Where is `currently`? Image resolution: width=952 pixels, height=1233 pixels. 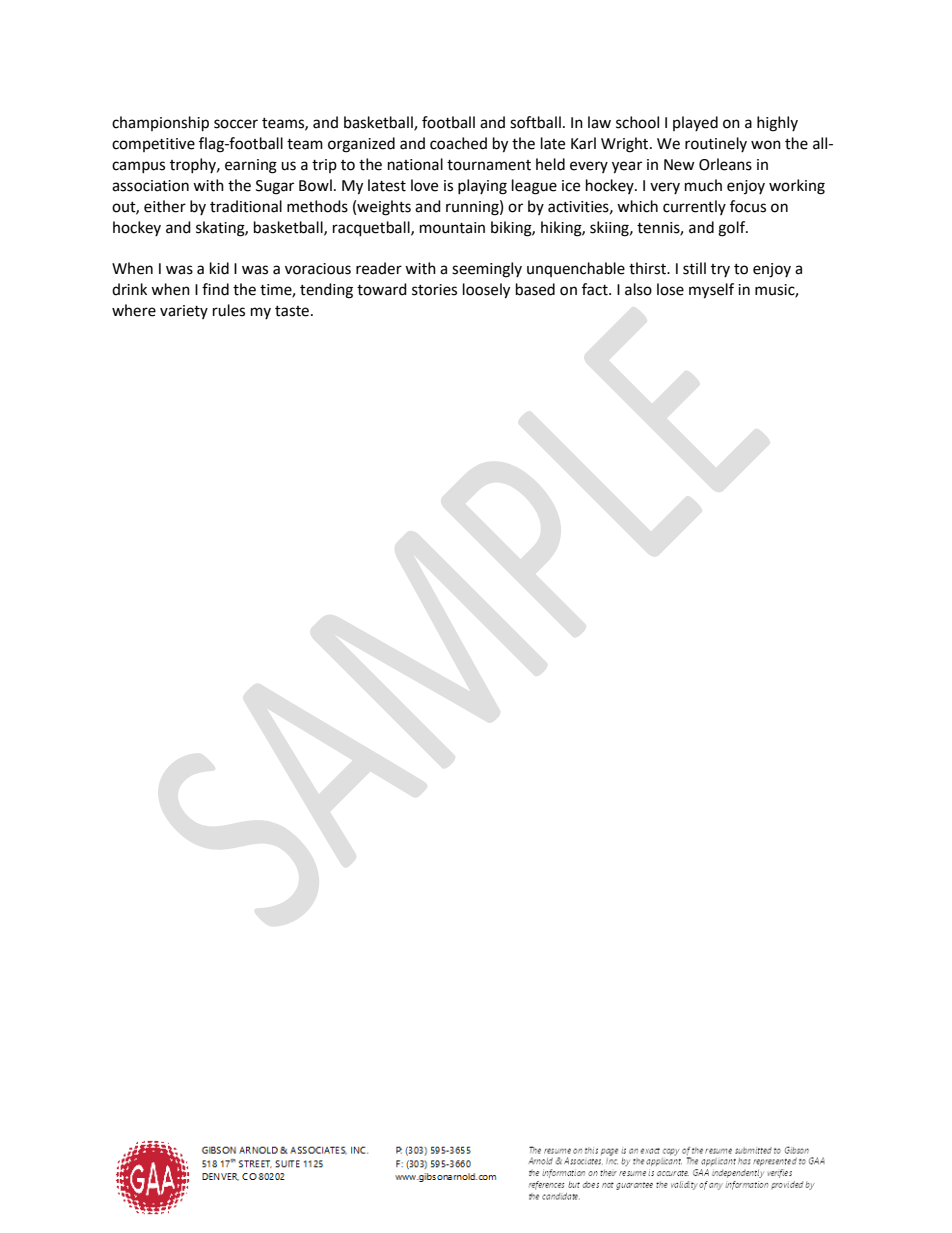
currently is located at coordinates (694, 207).
